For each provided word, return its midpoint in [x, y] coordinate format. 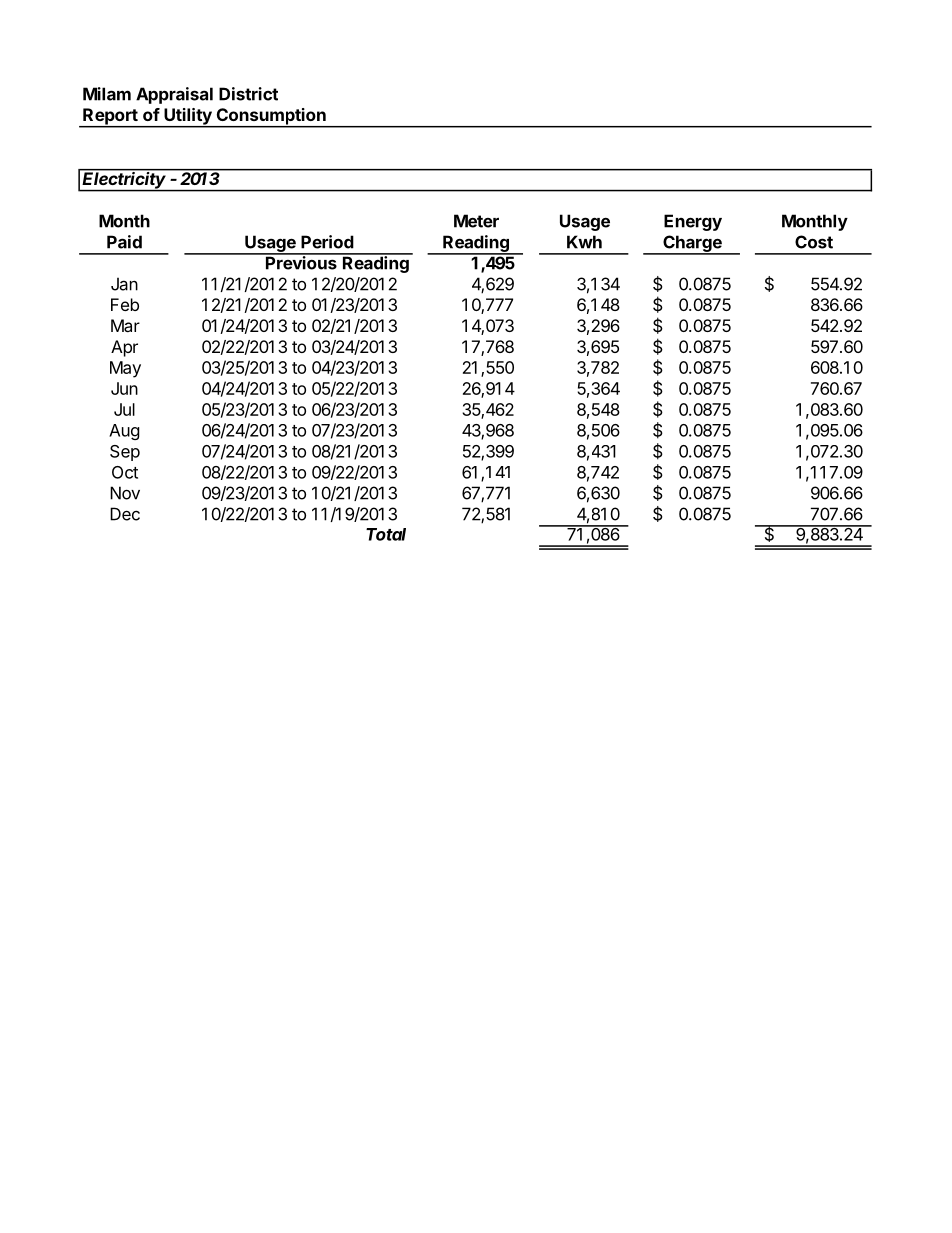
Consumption [271, 117]
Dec [125, 514]
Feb [125, 304]
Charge [692, 244]
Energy [693, 222]
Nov [125, 493]
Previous [301, 262]
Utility [188, 117]
